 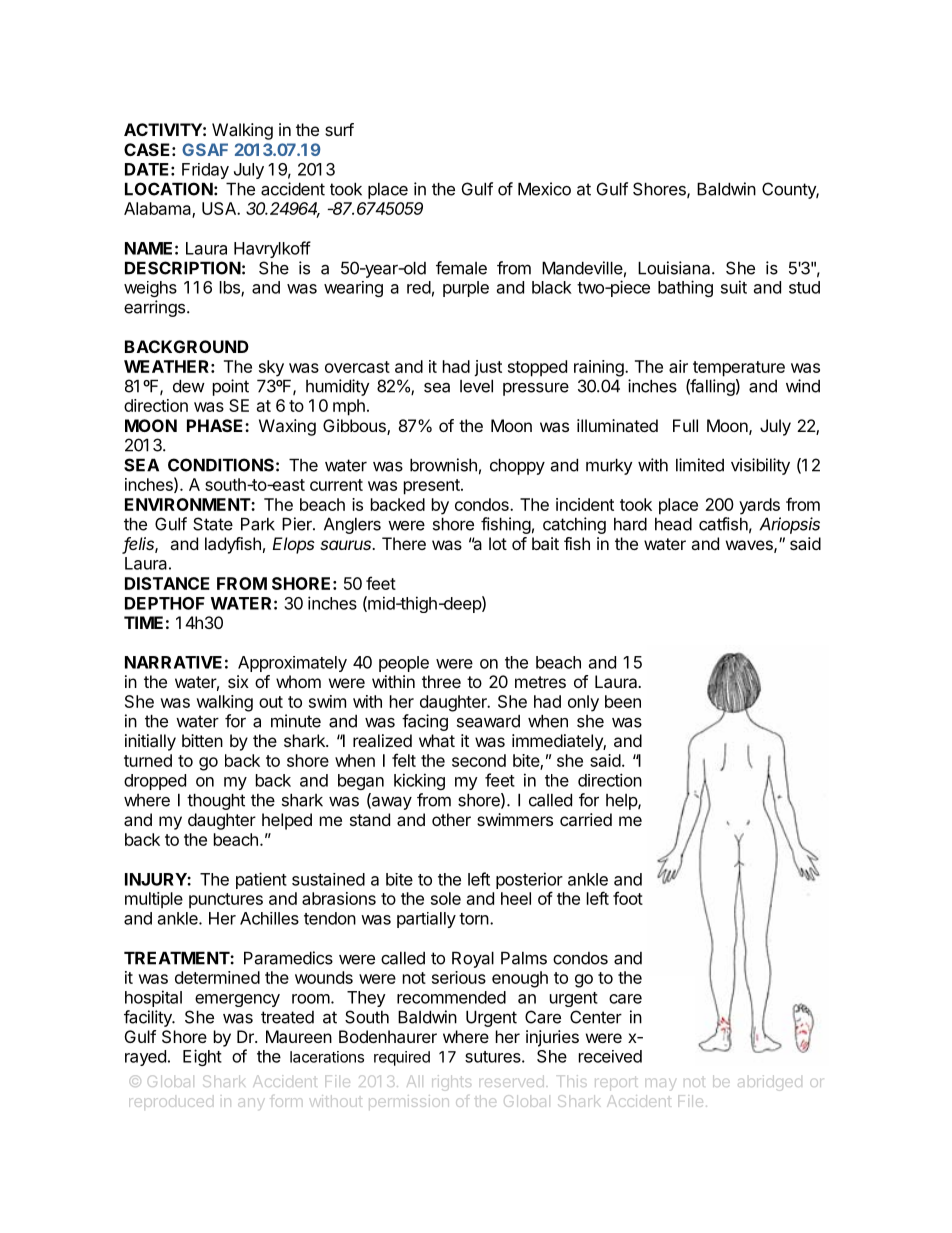 I want to click on brownish, so click(x=443, y=465).
